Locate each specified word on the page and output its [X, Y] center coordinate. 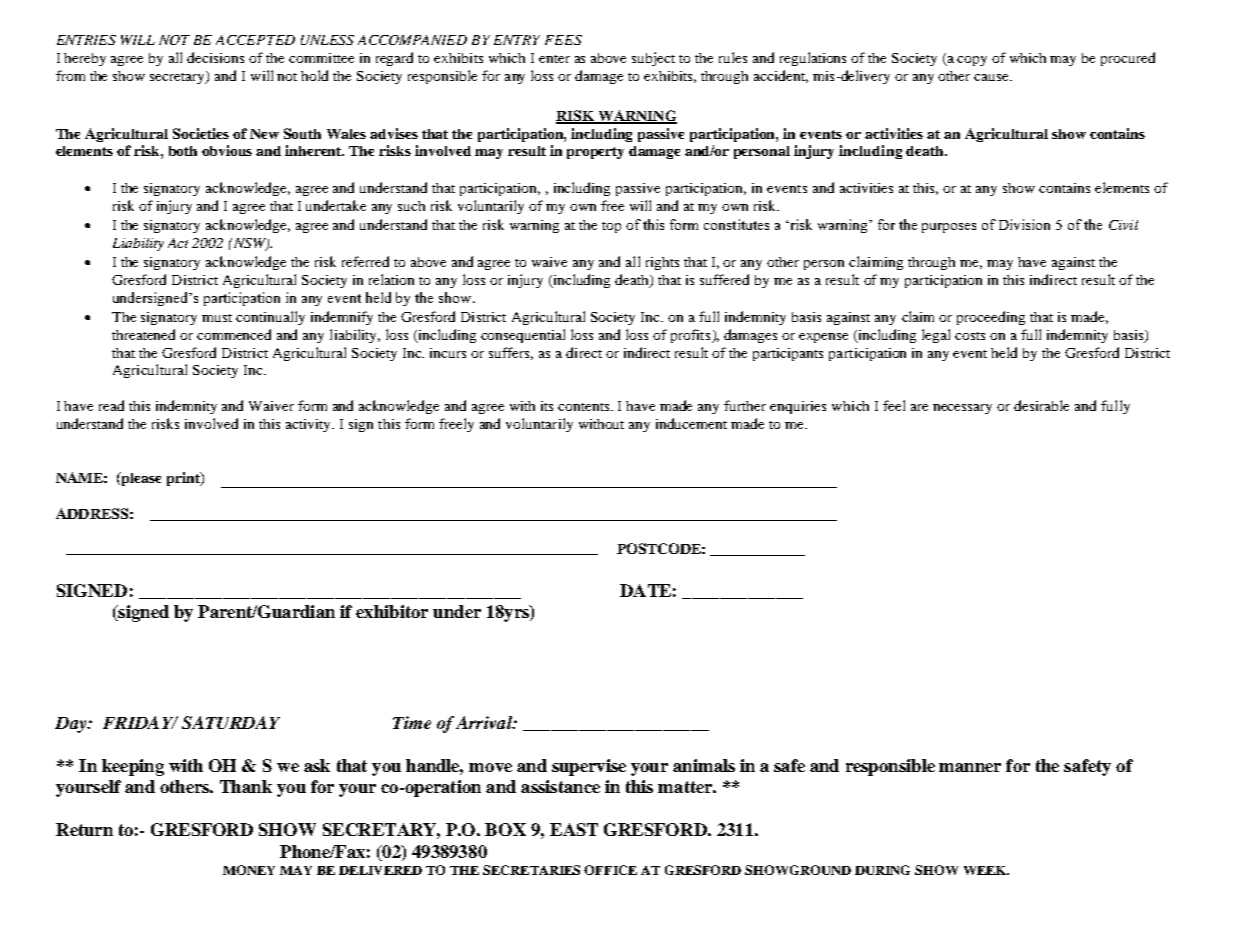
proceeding [991, 318]
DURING [882, 870]
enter [554, 59]
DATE [645, 590]
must [217, 318]
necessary [962, 409]
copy [972, 61]
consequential [523, 336]
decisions [215, 57]
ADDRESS [92, 513]
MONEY [249, 870]
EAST [574, 829]
